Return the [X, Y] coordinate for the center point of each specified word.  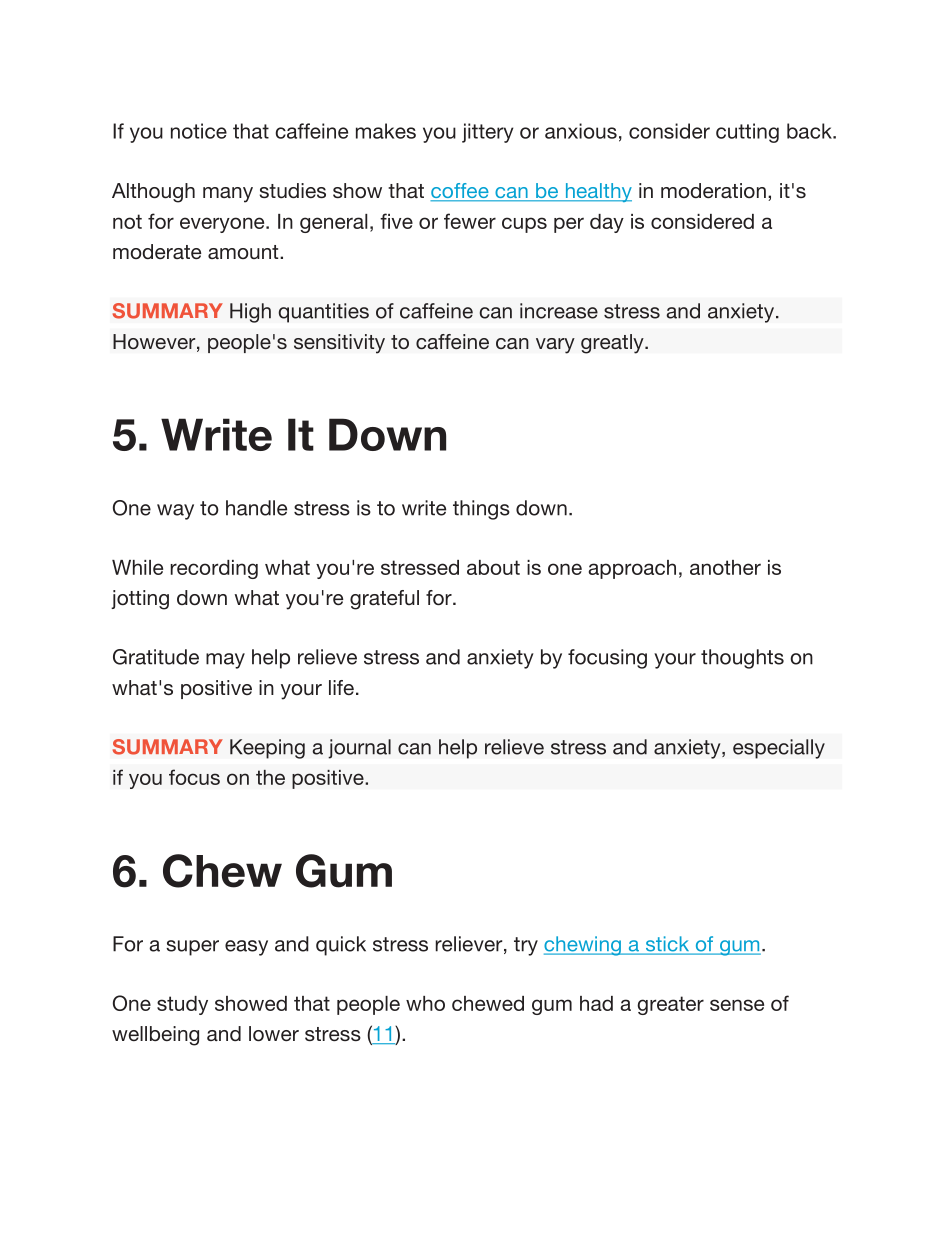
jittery [487, 133]
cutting [747, 133]
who [425, 1003]
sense [737, 1005]
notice [199, 131]
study [182, 1005]
